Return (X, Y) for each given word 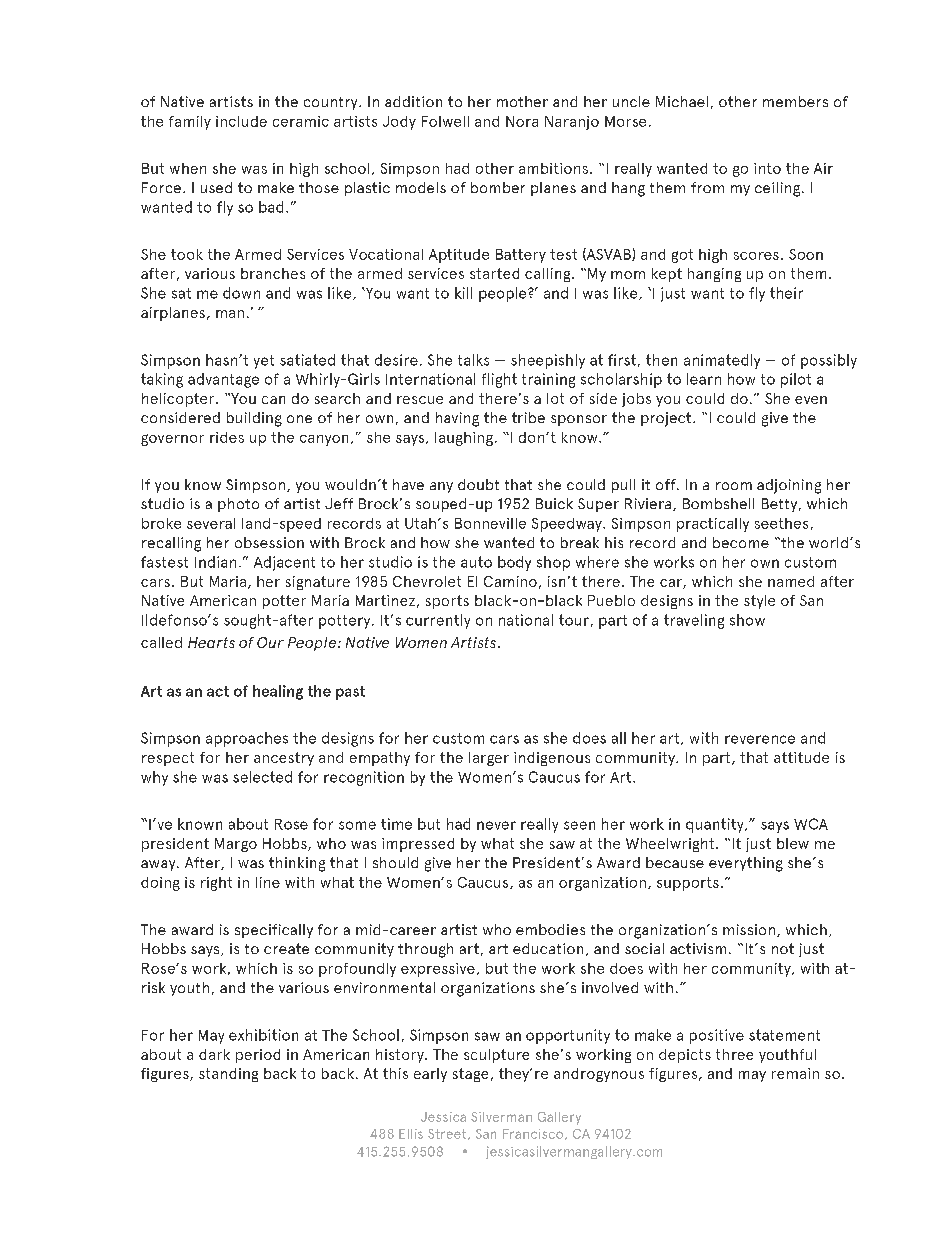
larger (489, 759)
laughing (464, 439)
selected (262, 777)
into (767, 168)
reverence (760, 739)
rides (227, 437)
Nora (522, 121)
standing (228, 1075)
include (241, 121)
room (734, 486)
